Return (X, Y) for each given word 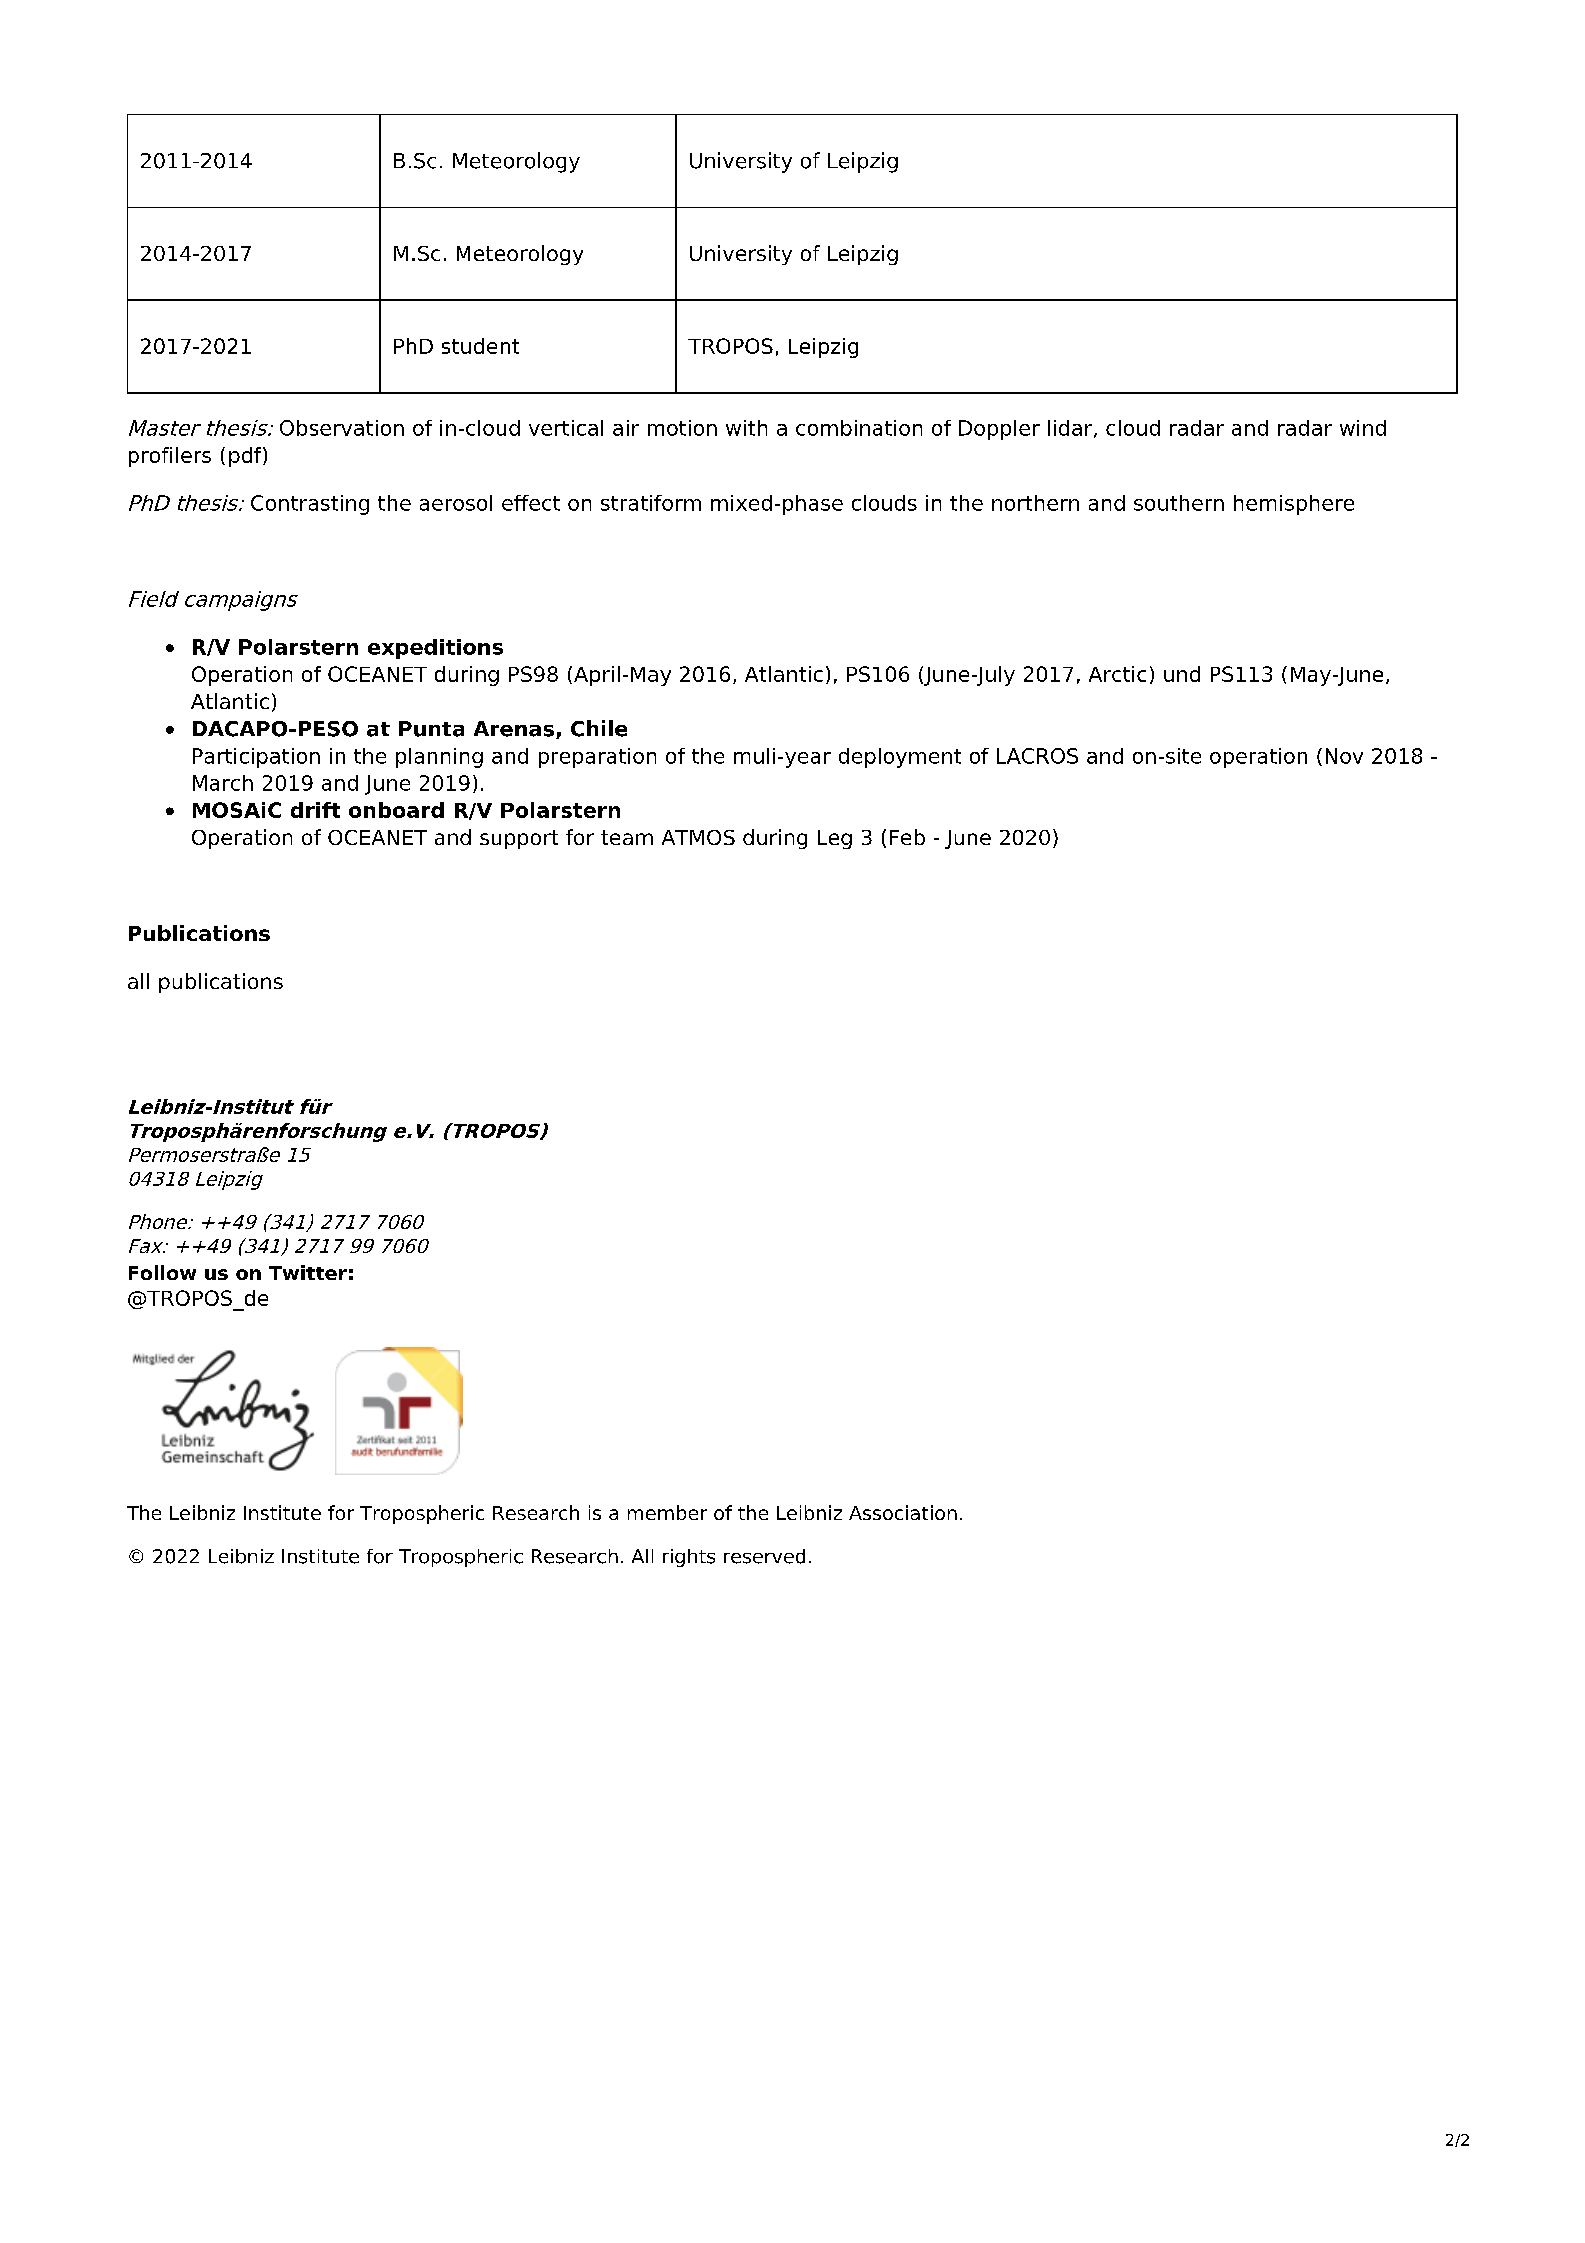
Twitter (308, 1272)
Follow (162, 1272)
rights (689, 1558)
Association (903, 1512)
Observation (342, 428)
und (1182, 674)
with (746, 428)
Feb (907, 837)
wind (1363, 428)
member (667, 1512)
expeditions (435, 649)
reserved (764, 1556)
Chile (599, 728)
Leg (835, 839)
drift (315, 810)
